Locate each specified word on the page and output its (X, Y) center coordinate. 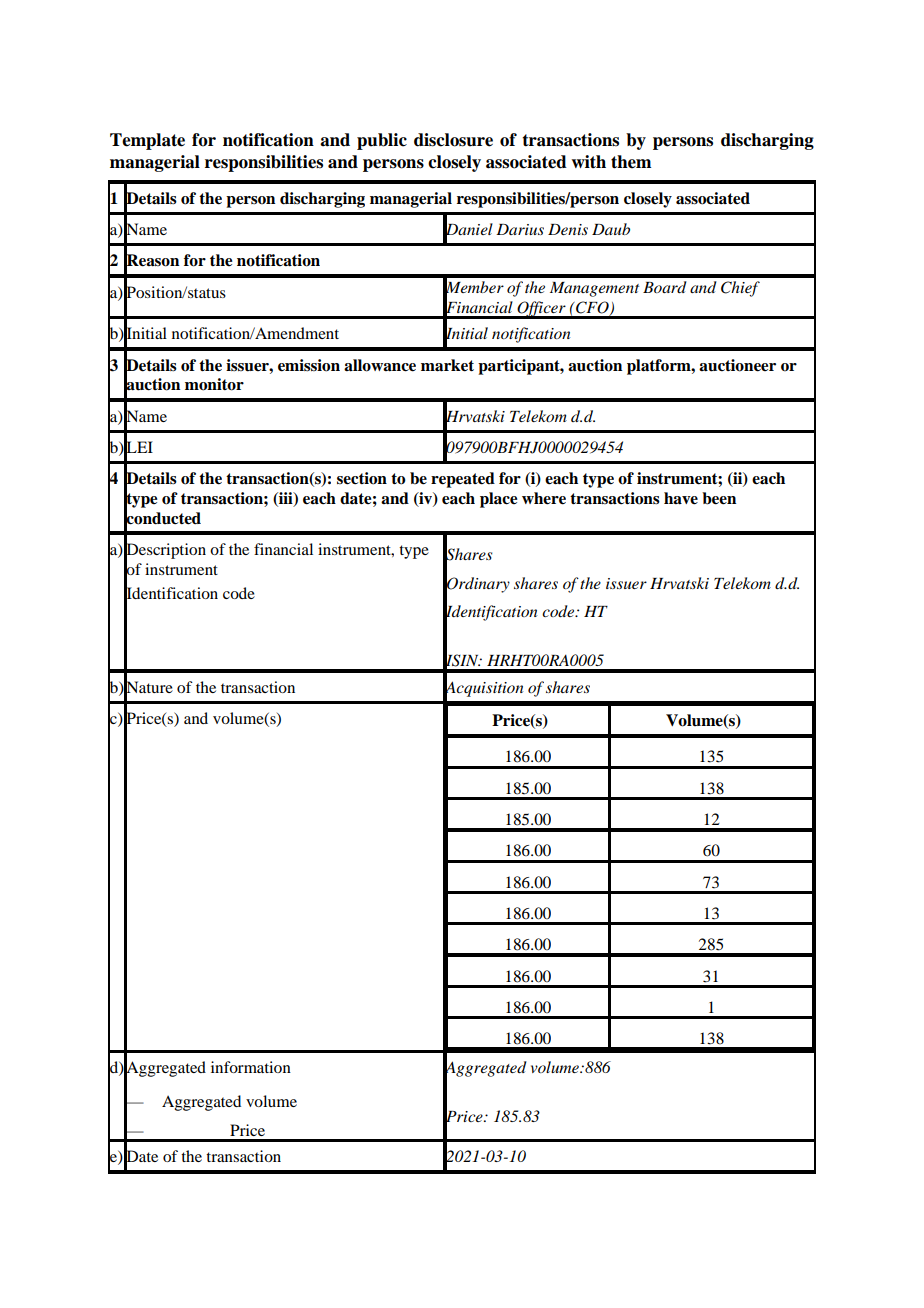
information (251, 1067)
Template (147, 141)
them (631, 162)
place (499, 500)
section (362, 478)
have (681, 498)
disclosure (453, 140)
